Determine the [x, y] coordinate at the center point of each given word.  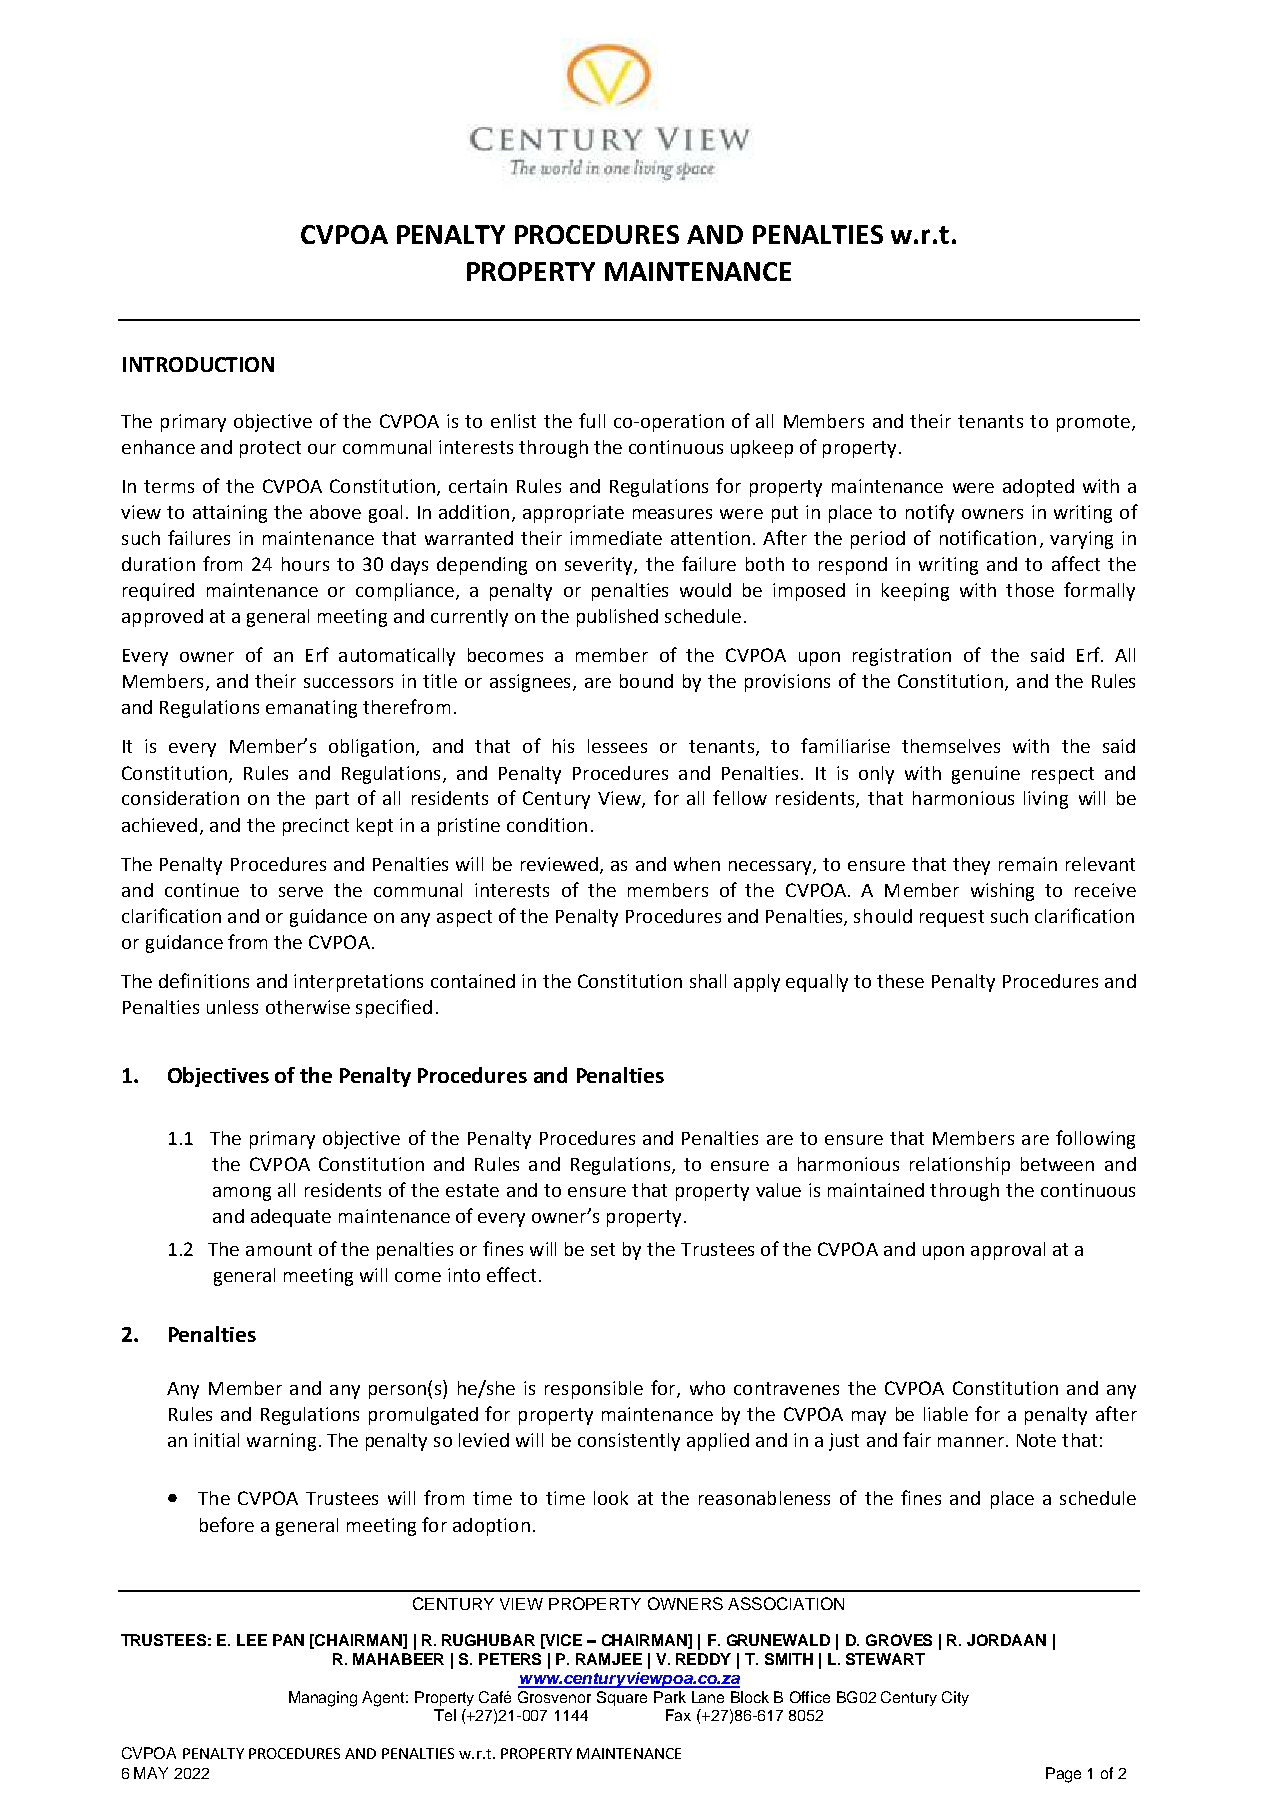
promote [1093, 423]
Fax [678, 1715]
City [955, 1698]
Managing [323, 1699]
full [592, 420]
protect [270, 449]
